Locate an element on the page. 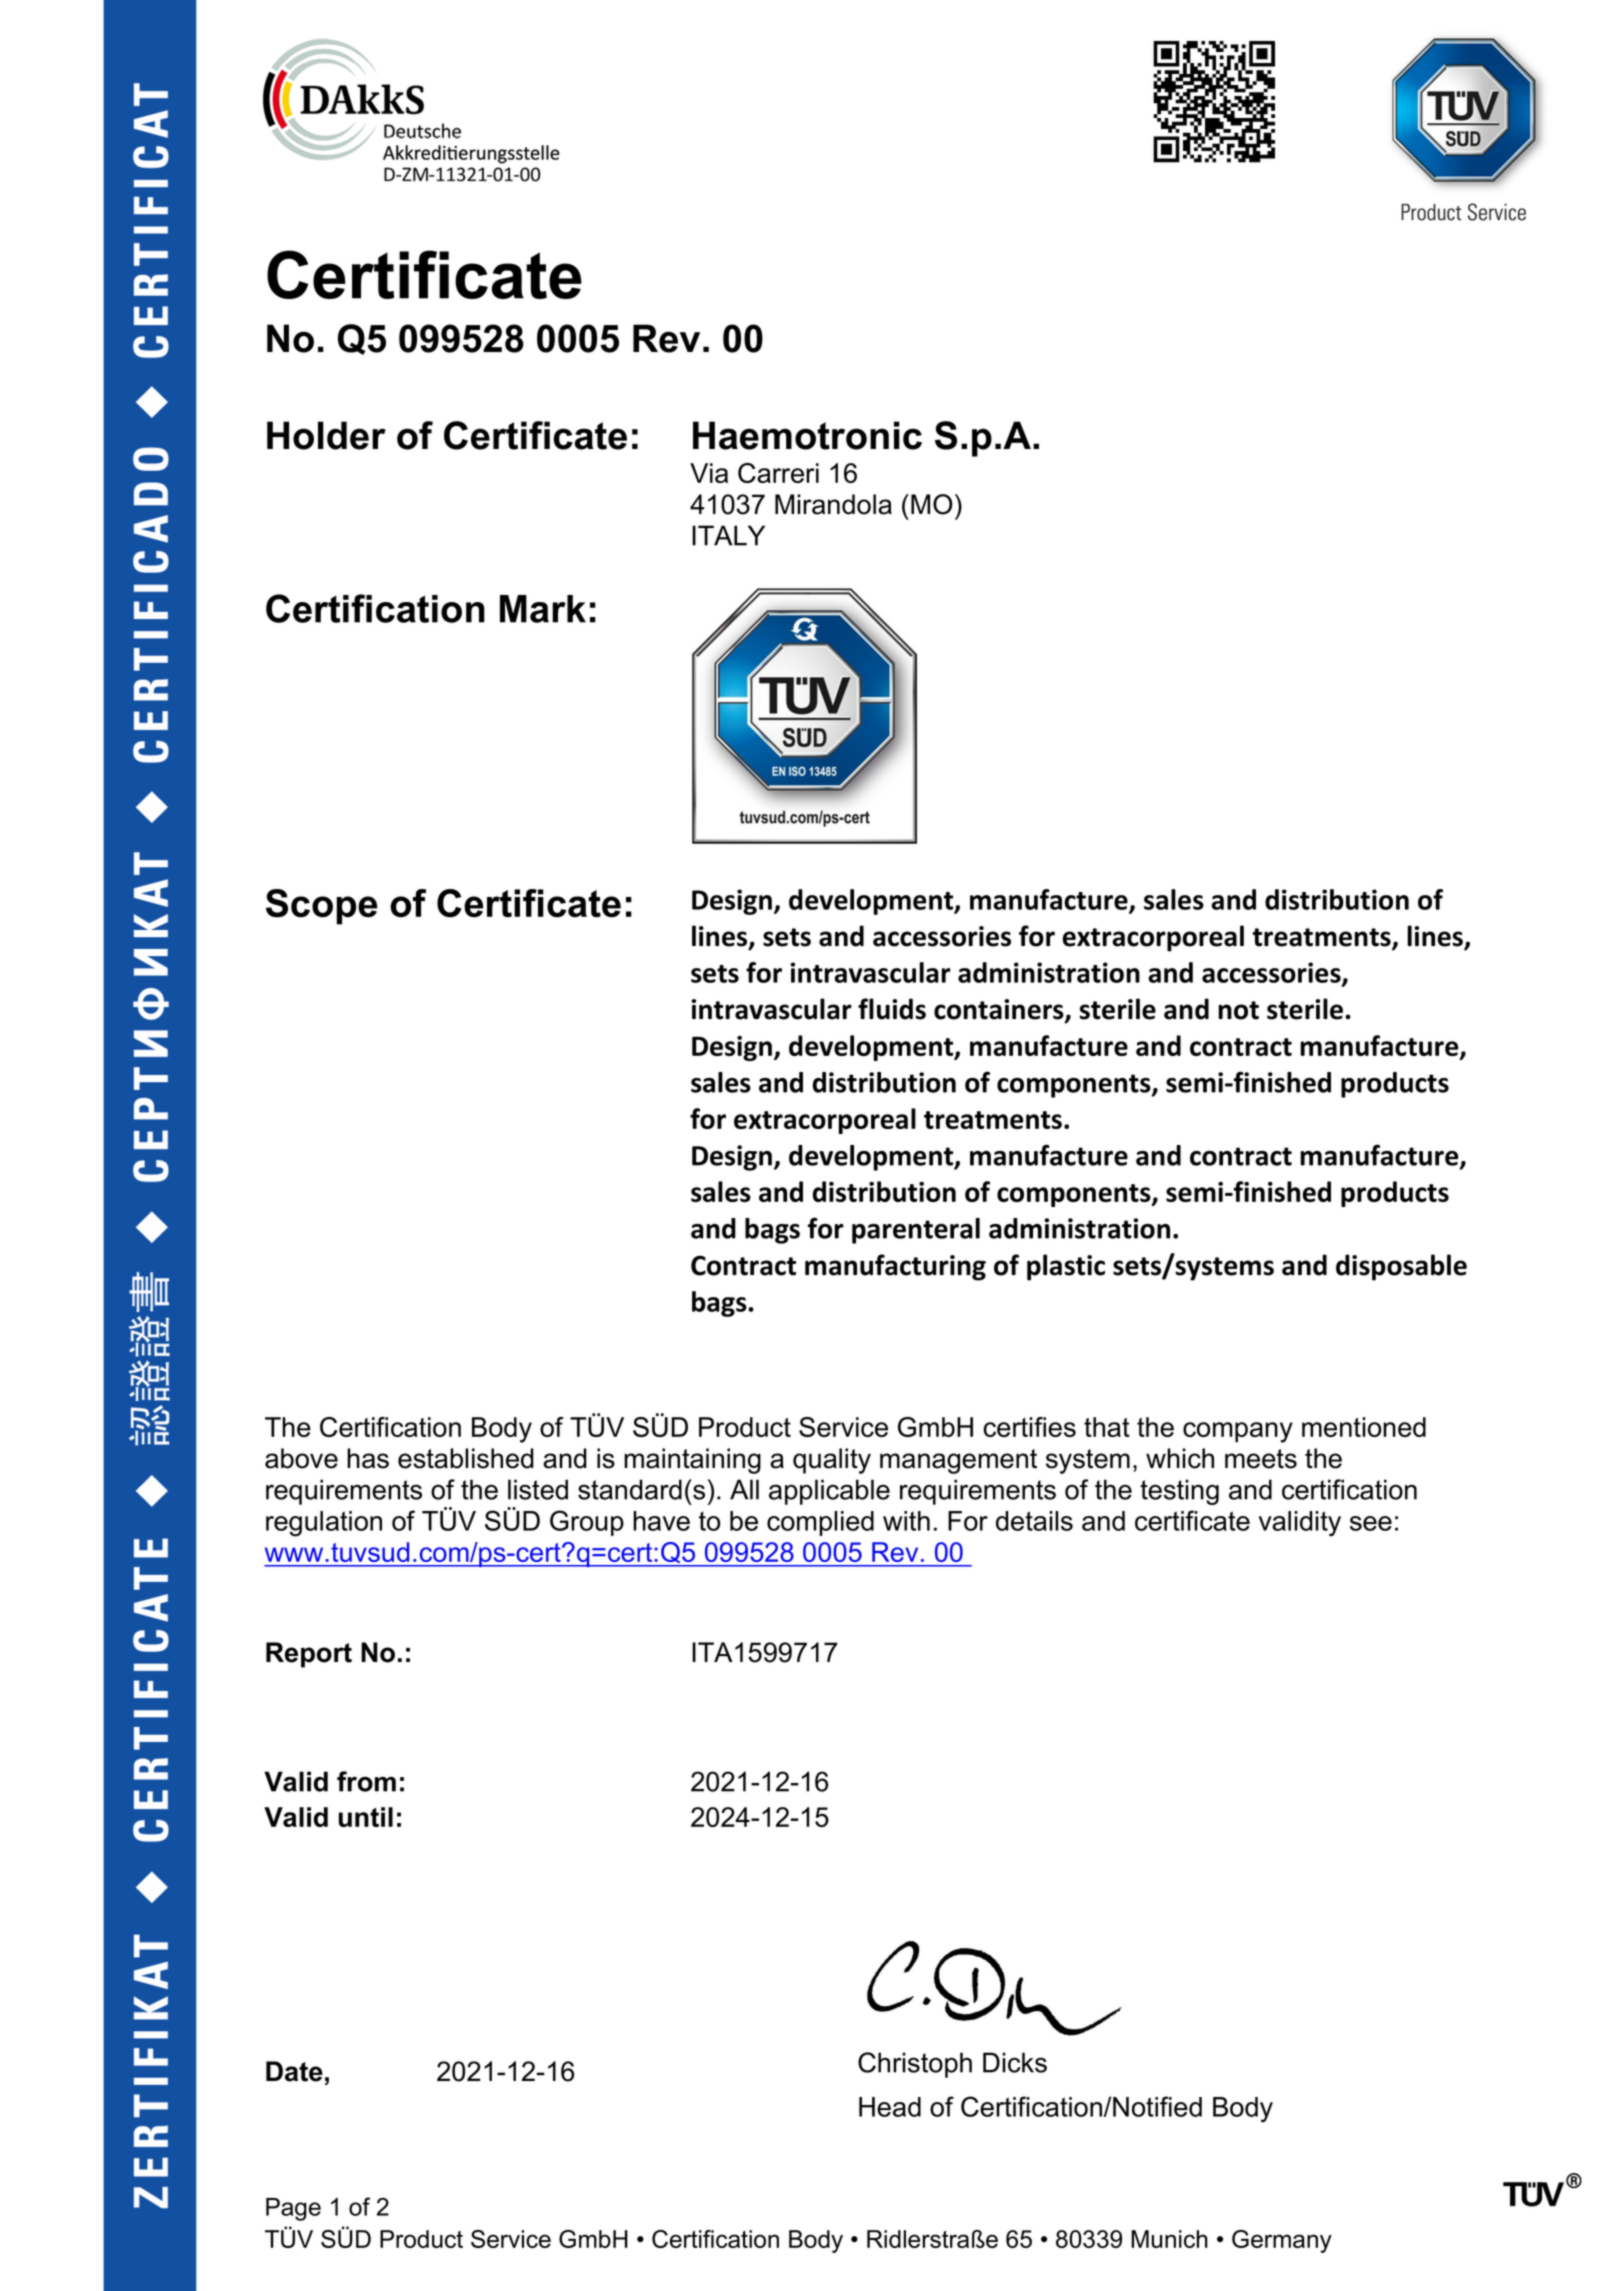  ITALY is located at coordinates (728, 535).
